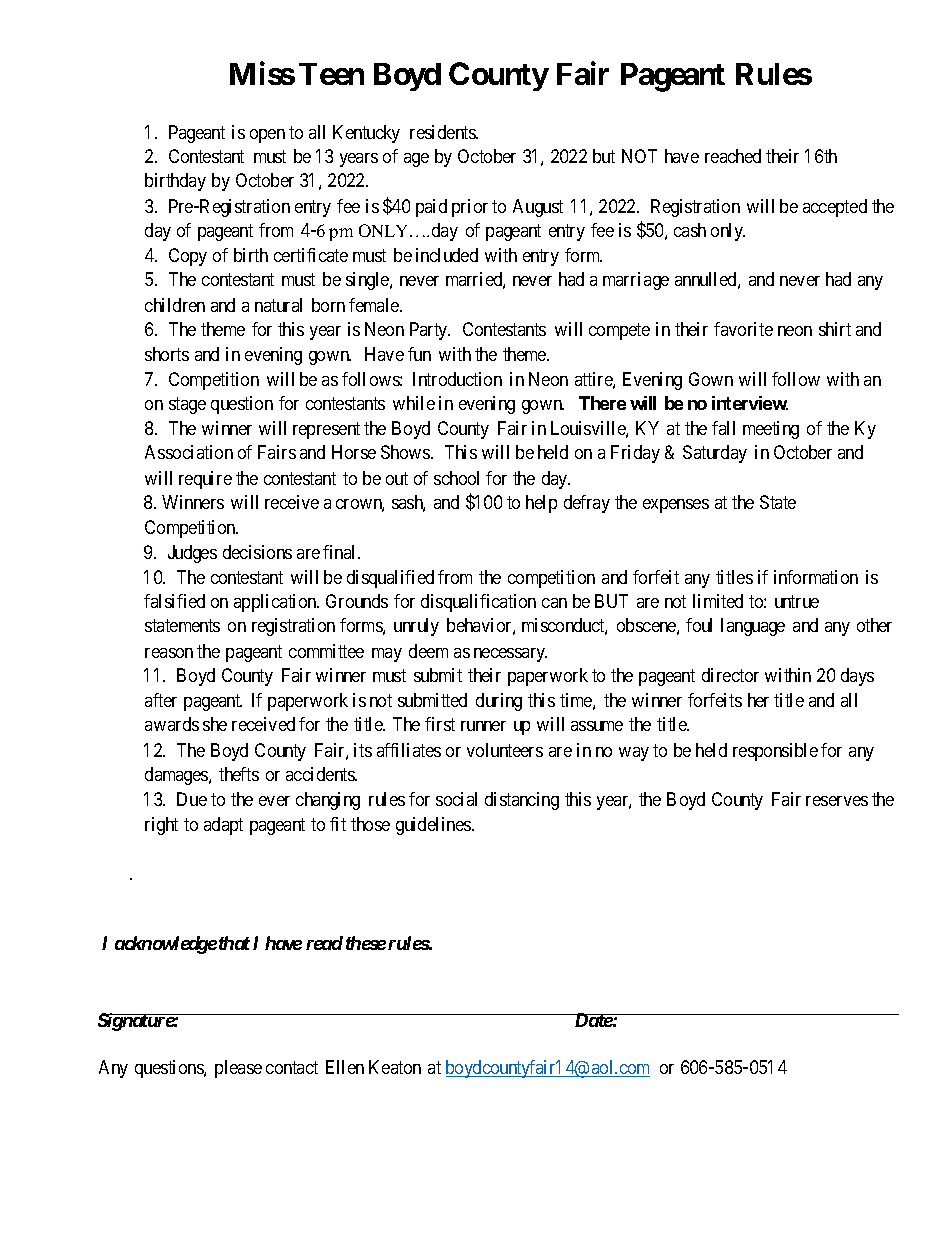 The image size is (952, 1233). What do you see at coordinates (733, 156) in the image?
I see `reached` at bounding box center [733, 156].
